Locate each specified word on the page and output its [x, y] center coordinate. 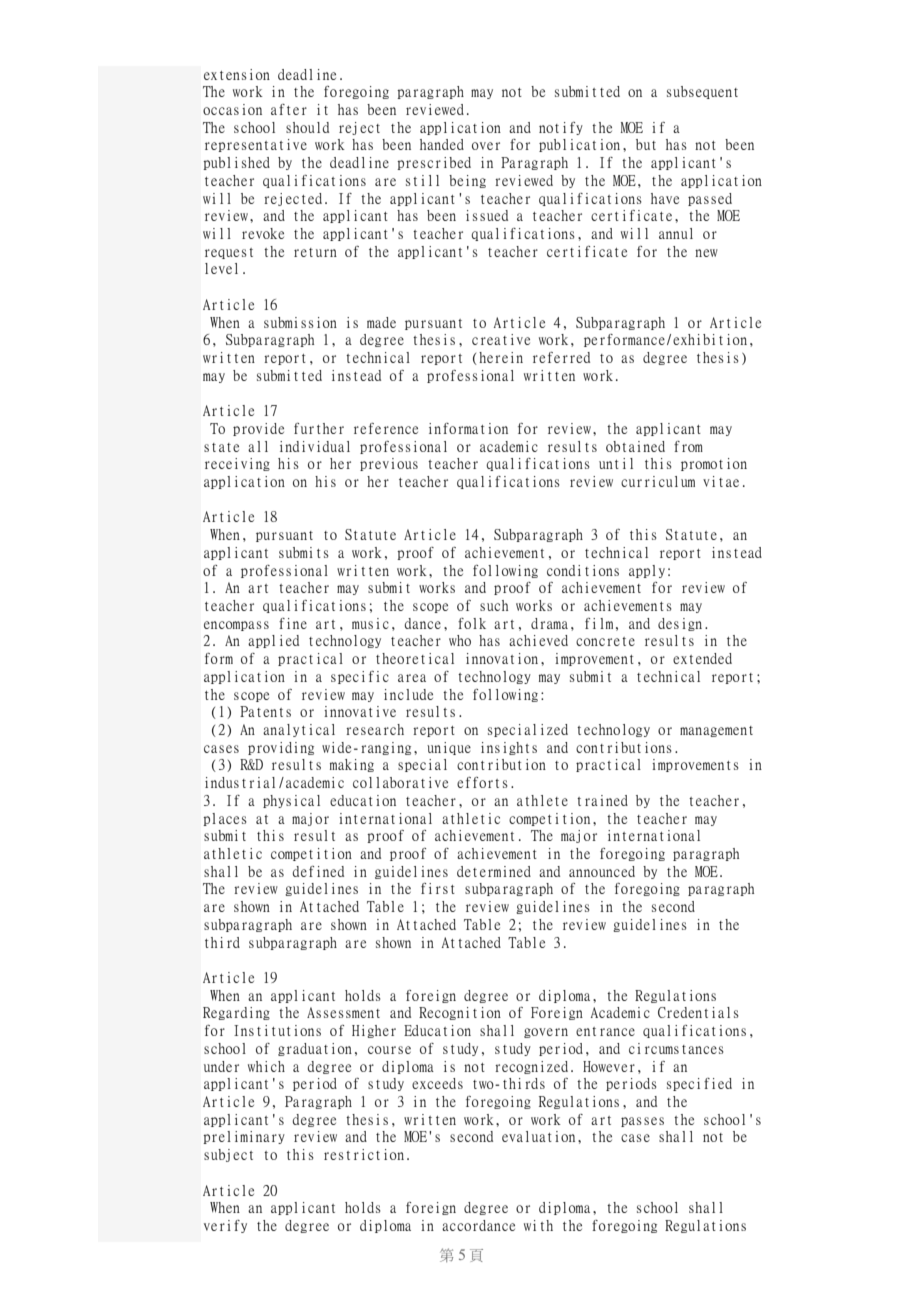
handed [442, 144]
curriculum [658, 481]
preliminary [244, 1137]
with [538, 1225]
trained [602, 800]
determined [494, 871]
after [289, 109]
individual [315, 446]
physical [291, 801]
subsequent [702, 92]
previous [389, 464]
